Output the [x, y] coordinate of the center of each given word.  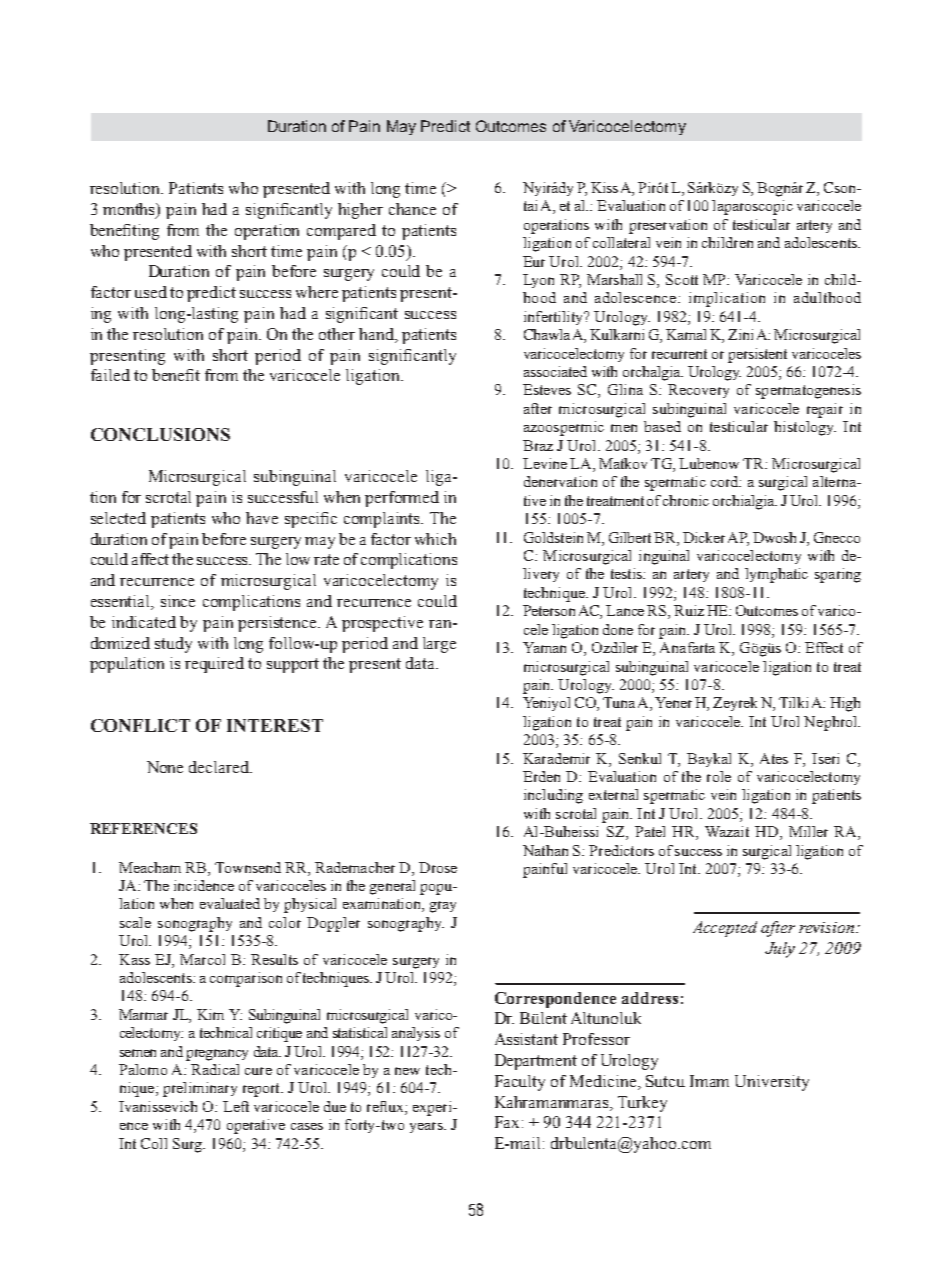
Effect [824, 647]
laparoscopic [752, 207]
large [439, 645]
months [130, 210]
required [214, 665]
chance [412, 209]
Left [236, 1106]
